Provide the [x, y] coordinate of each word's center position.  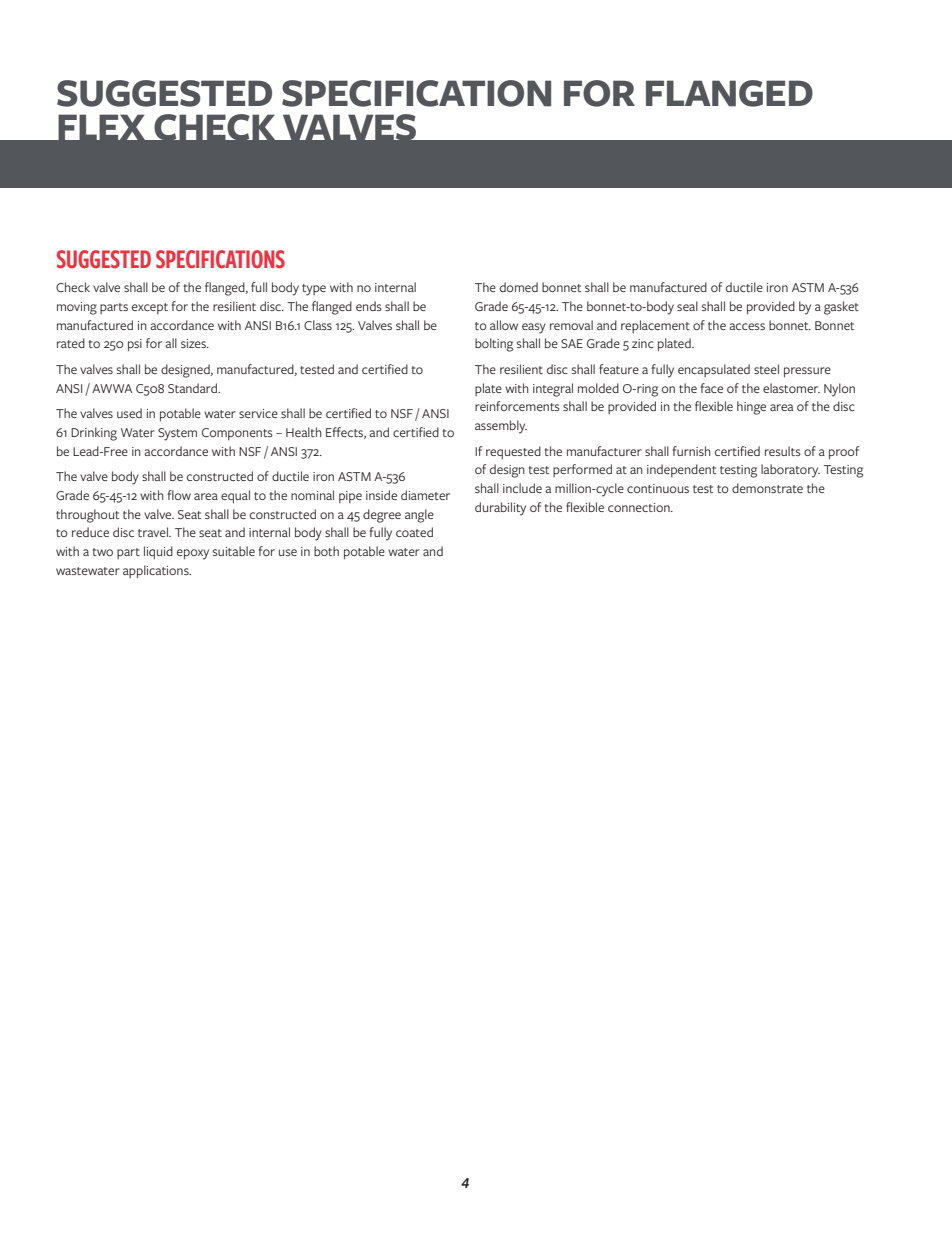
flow [179, 495]
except [150, 308]
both [326, 551]
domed [519, 287]
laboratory [790, 471]
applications [157, 571]
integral [553, 390]
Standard [193, 388]
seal [687, 306]
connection [640, 507]
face [712, 388]
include [522, 488]
